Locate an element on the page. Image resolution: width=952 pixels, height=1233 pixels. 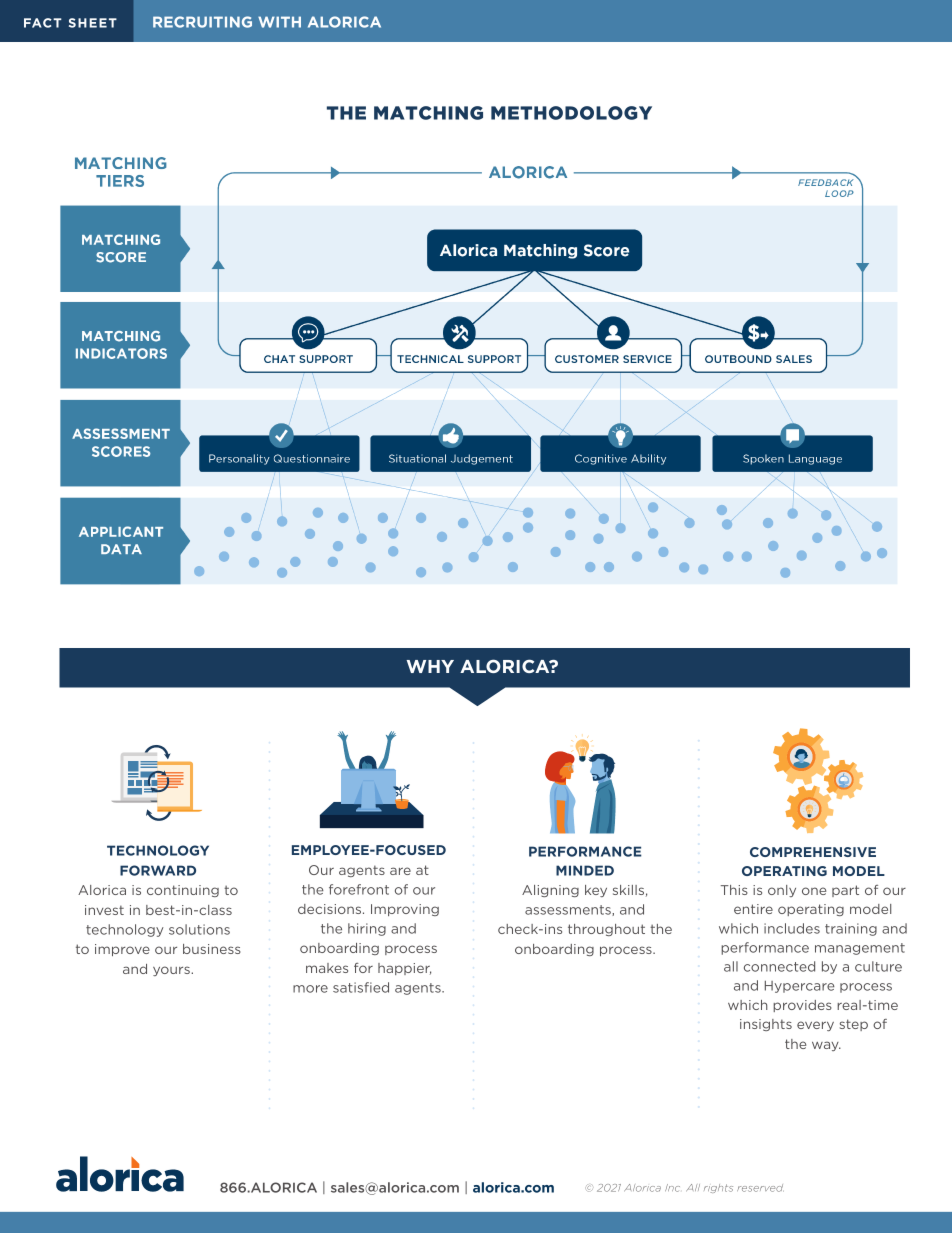
MINDED is located at coordinates (585, 870).
